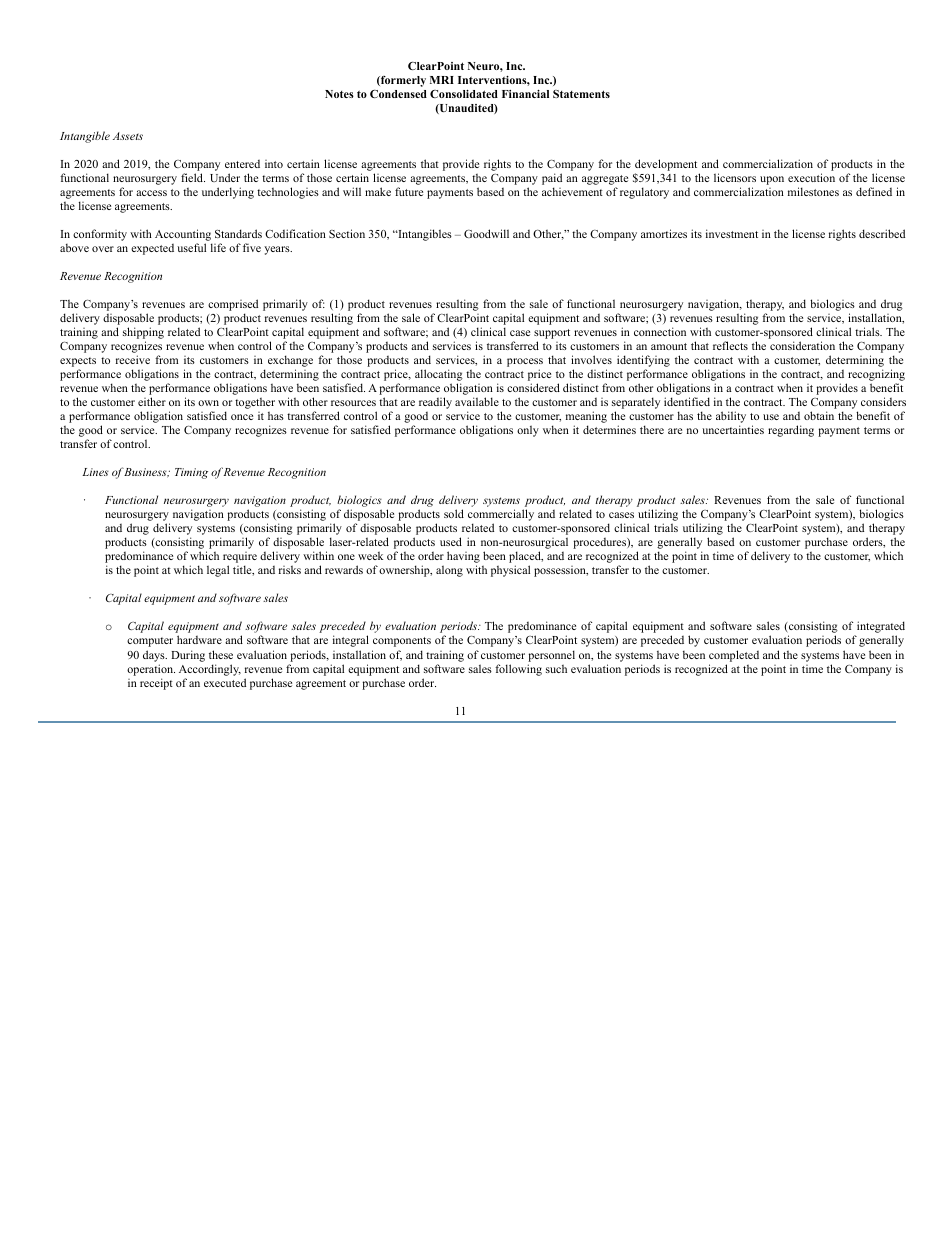 This screenshot has width=952, height=1233. I want to click on investment, so click(732, 233).
